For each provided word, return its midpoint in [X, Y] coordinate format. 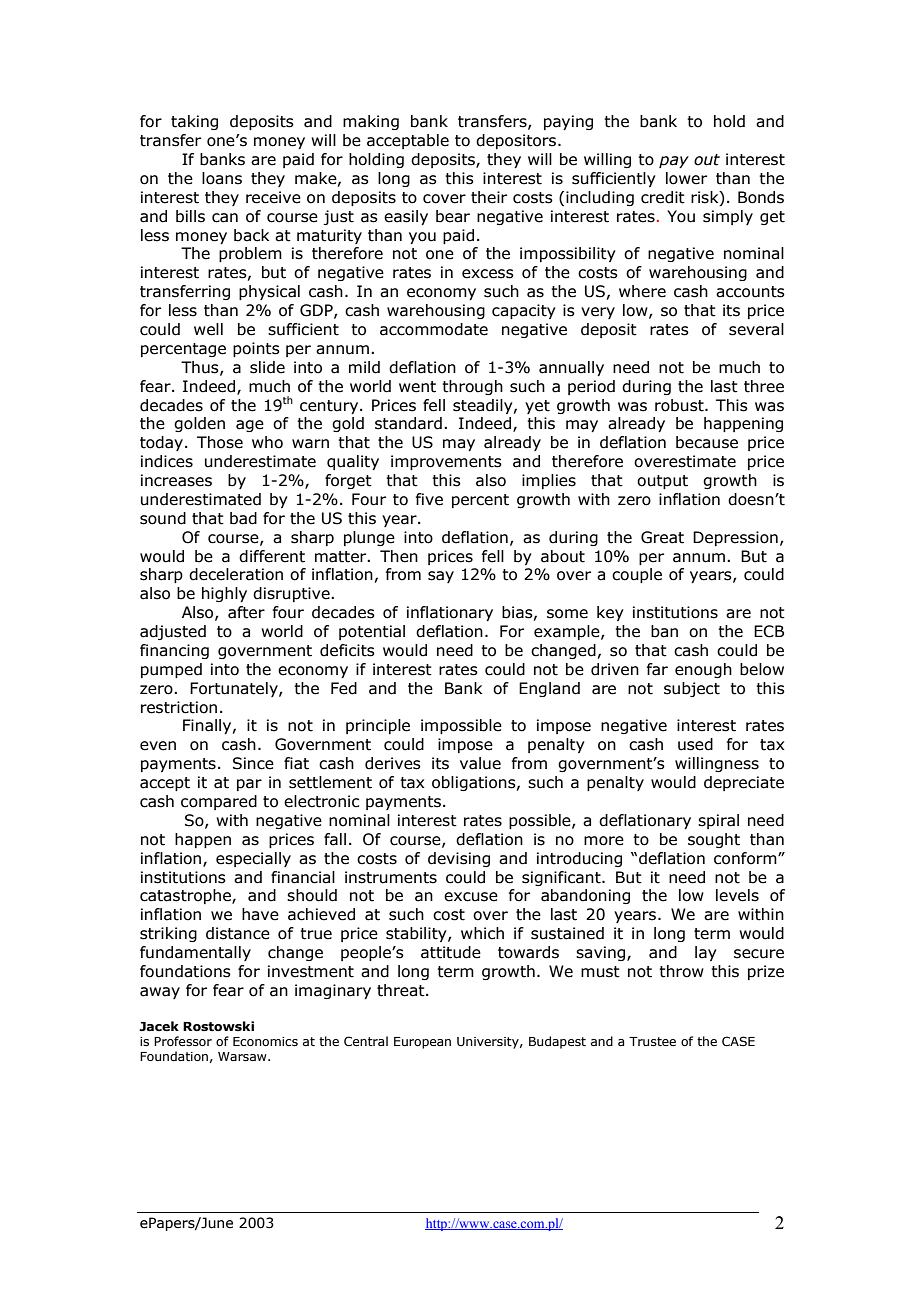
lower [686, 178]
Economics [265, 1041]
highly [224, 594]
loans [222, 178]
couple [637, 575]
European [422, 1043]
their [489, 197]
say [441, 577]
